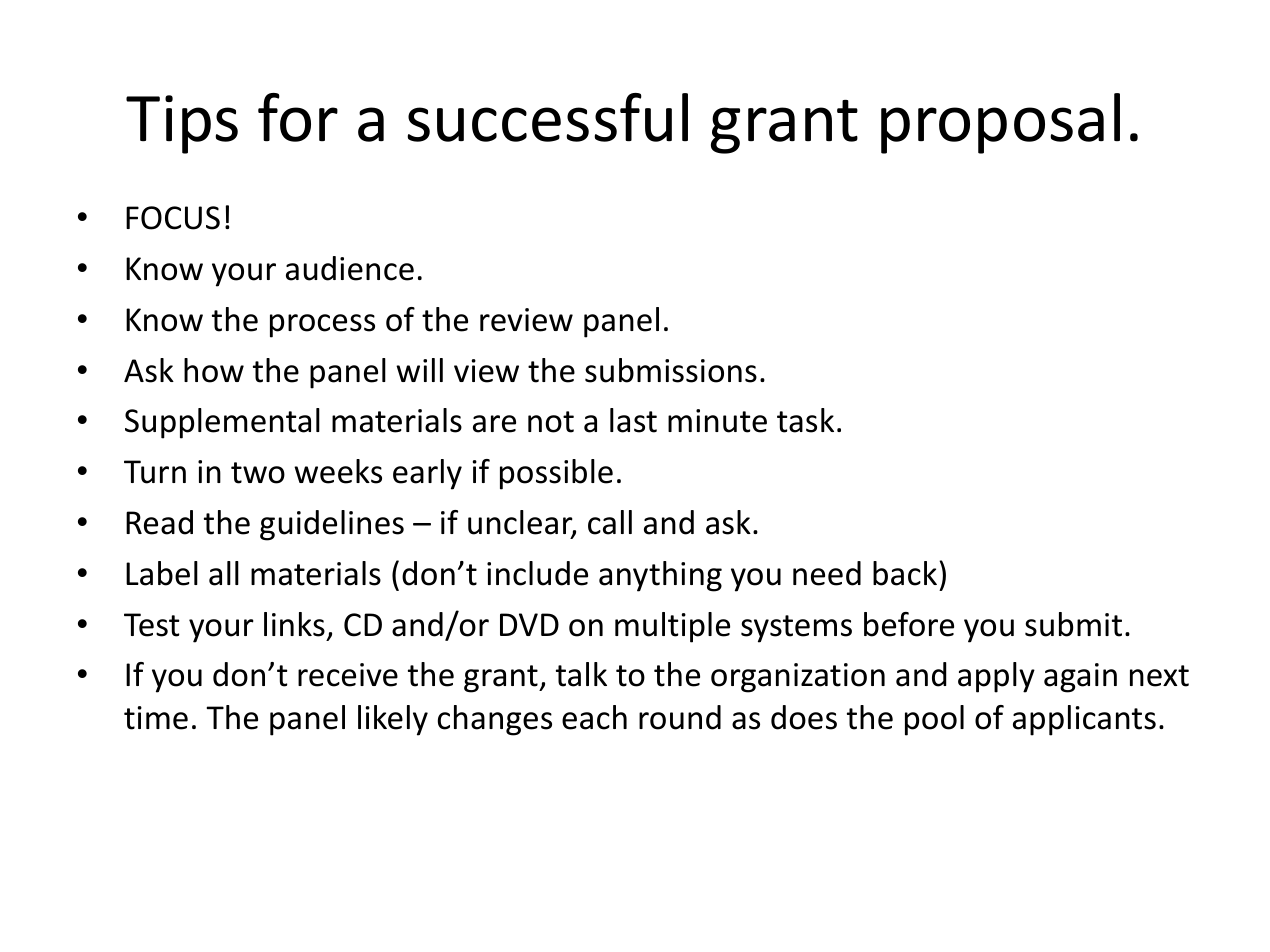  I want to click on Tips, so click(182, 124).
